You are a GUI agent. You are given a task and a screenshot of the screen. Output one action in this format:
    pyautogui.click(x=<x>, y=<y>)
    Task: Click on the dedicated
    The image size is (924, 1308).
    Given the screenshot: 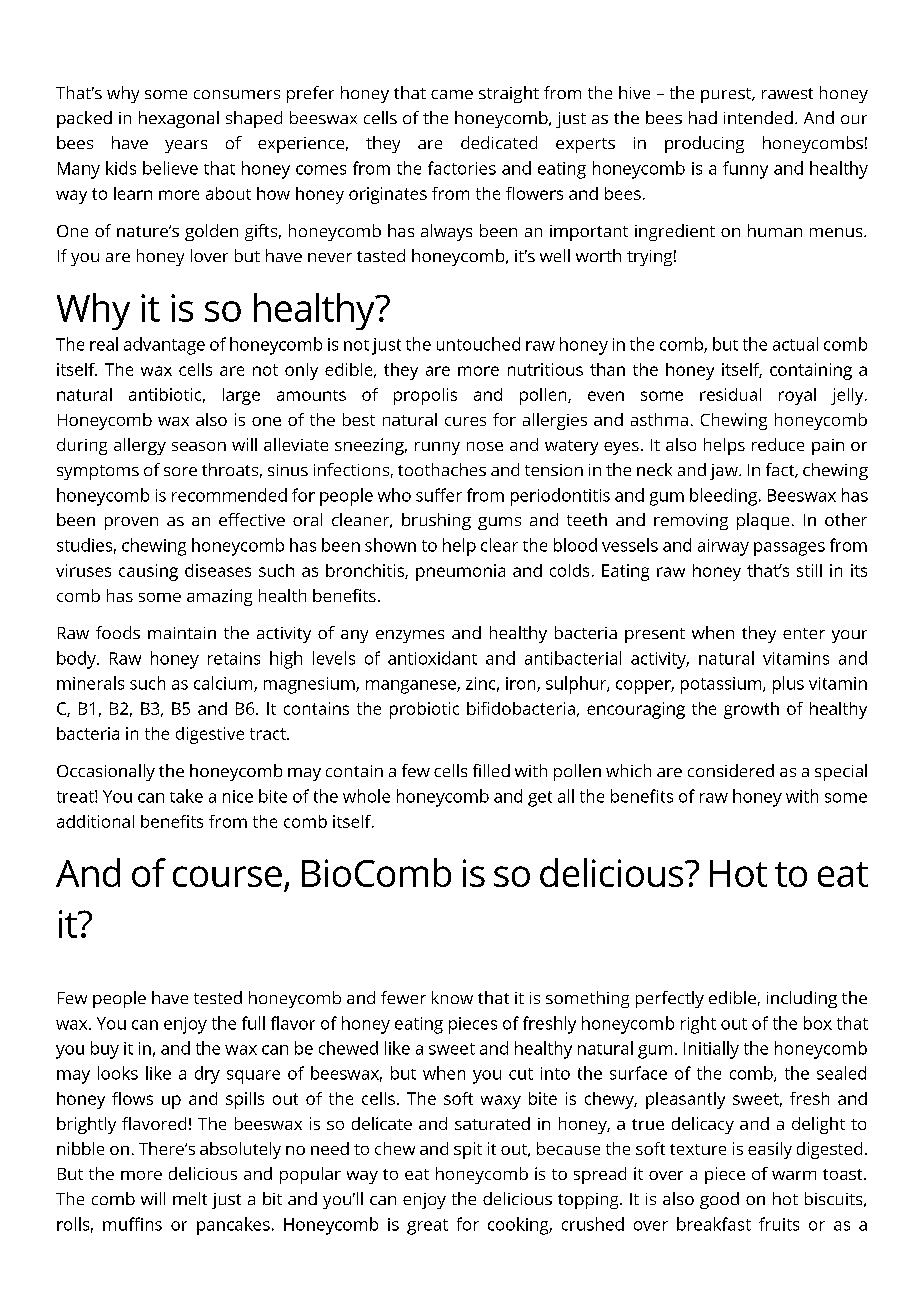 What is the action you would take?
    pyautogui.click(x=499, y=142)
